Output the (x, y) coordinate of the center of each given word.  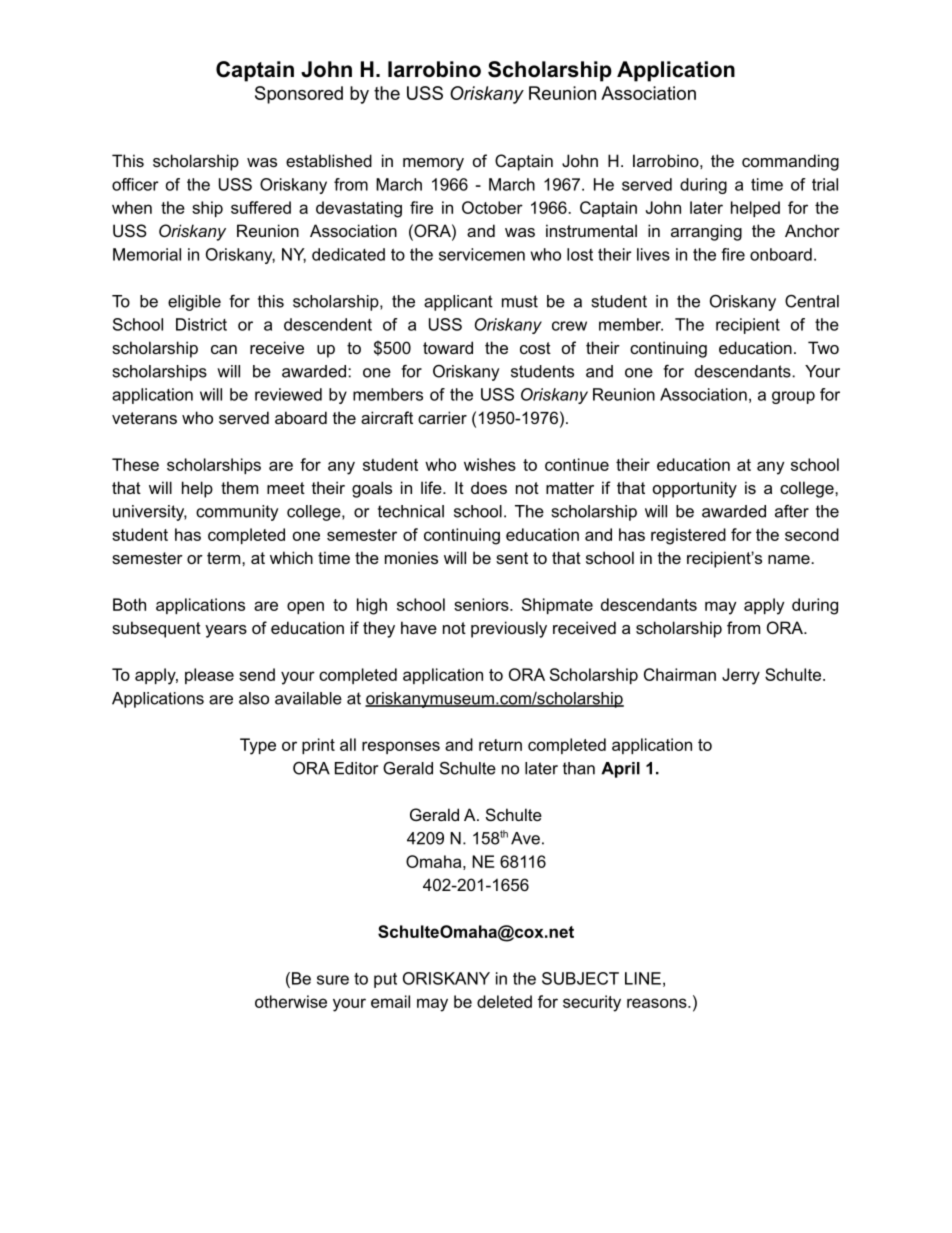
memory (433, 164)
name (790, 559)
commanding (790, 162)
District (201, 324)
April (620, 770)
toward (448, 347)
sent (512, 558)
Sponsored (299, 95)
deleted (504, 1001)
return (500, 745)
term (225, 558)
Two (823, 347)
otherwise (291, 1001)
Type (258, 746)
